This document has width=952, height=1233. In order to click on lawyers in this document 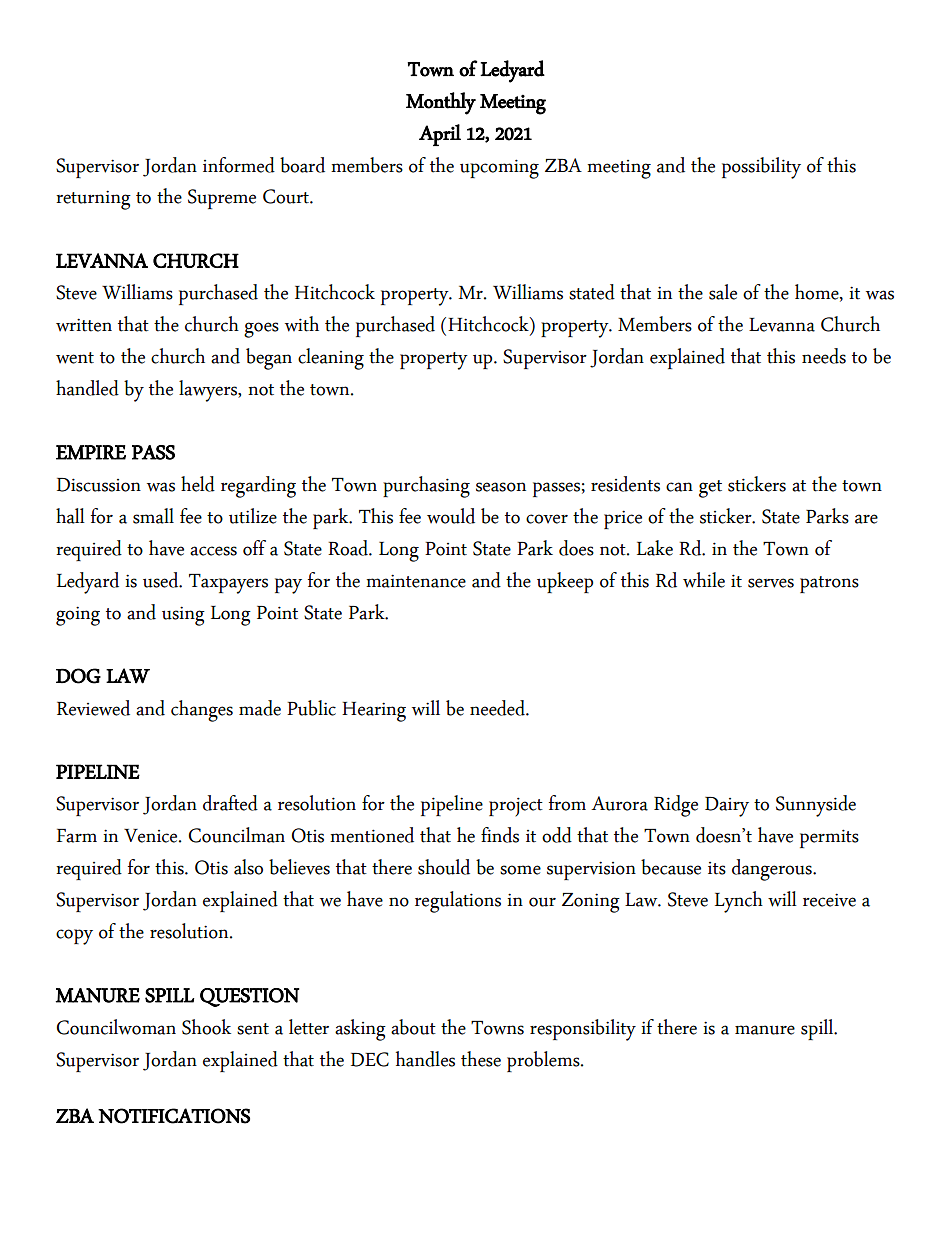, I will do `click(209, 391)`.
